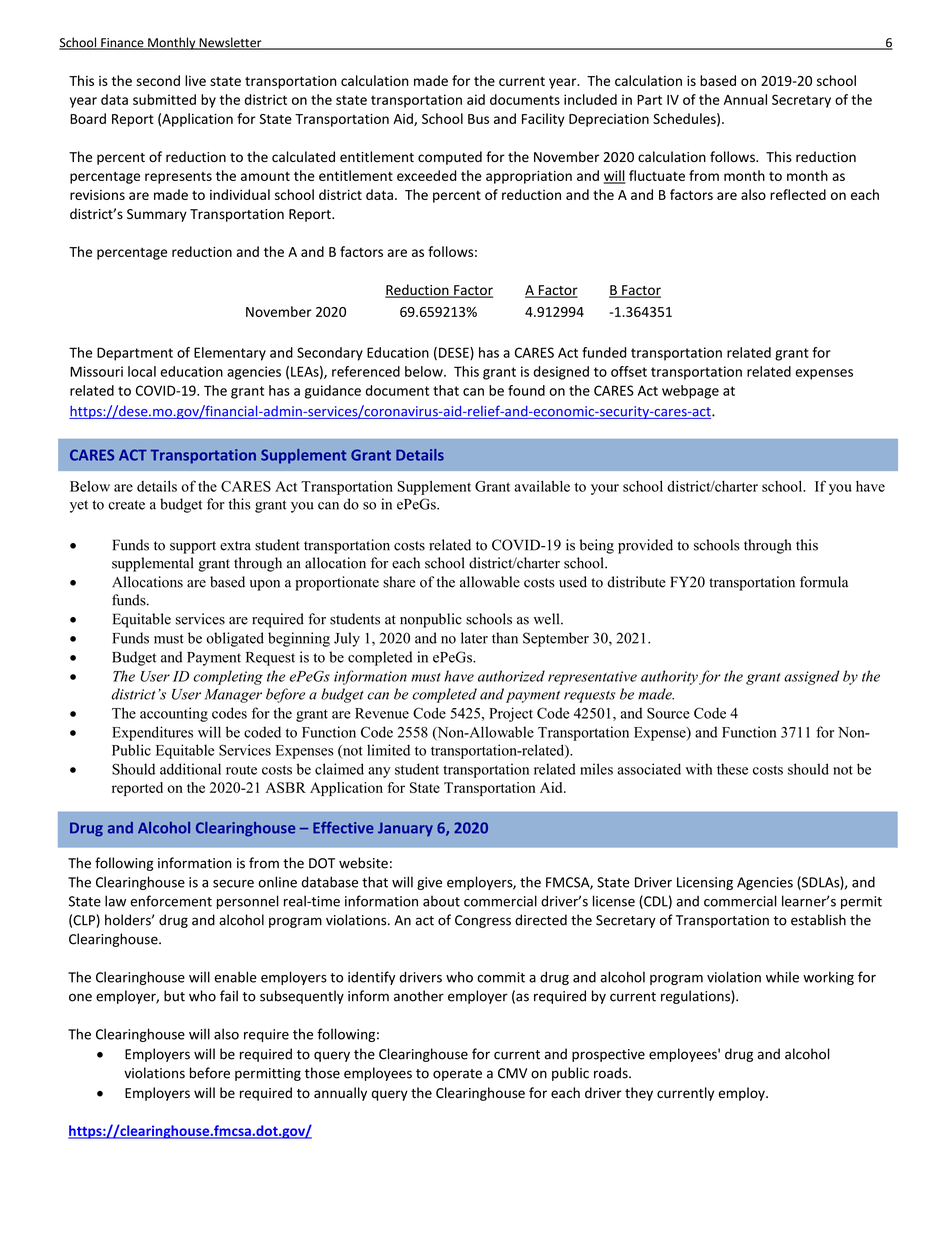 This image has height=1233, width=952. I want to click on formula, so click(824, 582).
